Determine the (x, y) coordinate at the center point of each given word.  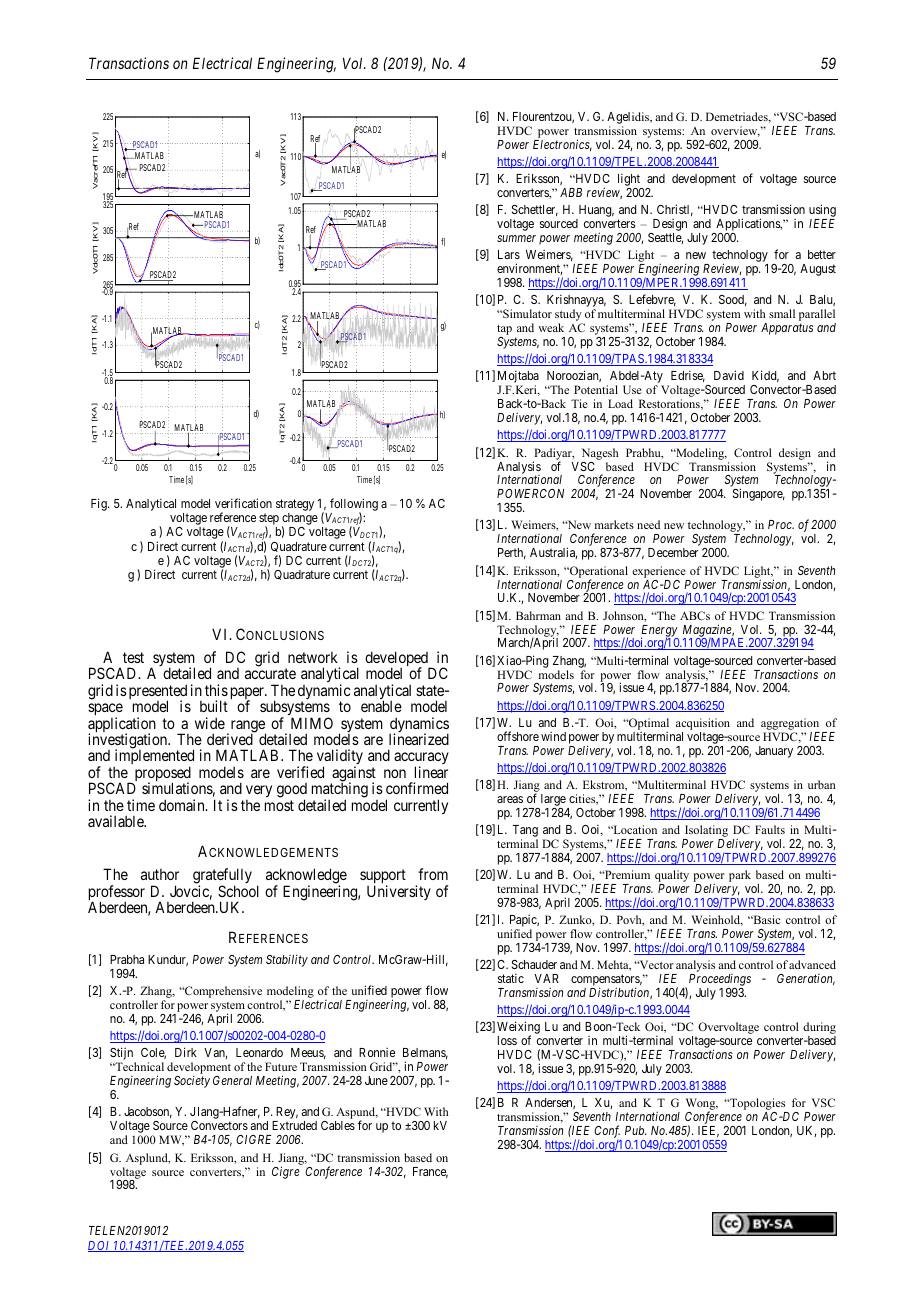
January (774, 752)
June (376, 1080)
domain (183, 805)
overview (735, 131)
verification (243, 503)
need (648, 524)
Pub (635, 1130)
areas (510, 799)
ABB (571, 192)
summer (516, 238)
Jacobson (148, 1112)
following (354, 505)
